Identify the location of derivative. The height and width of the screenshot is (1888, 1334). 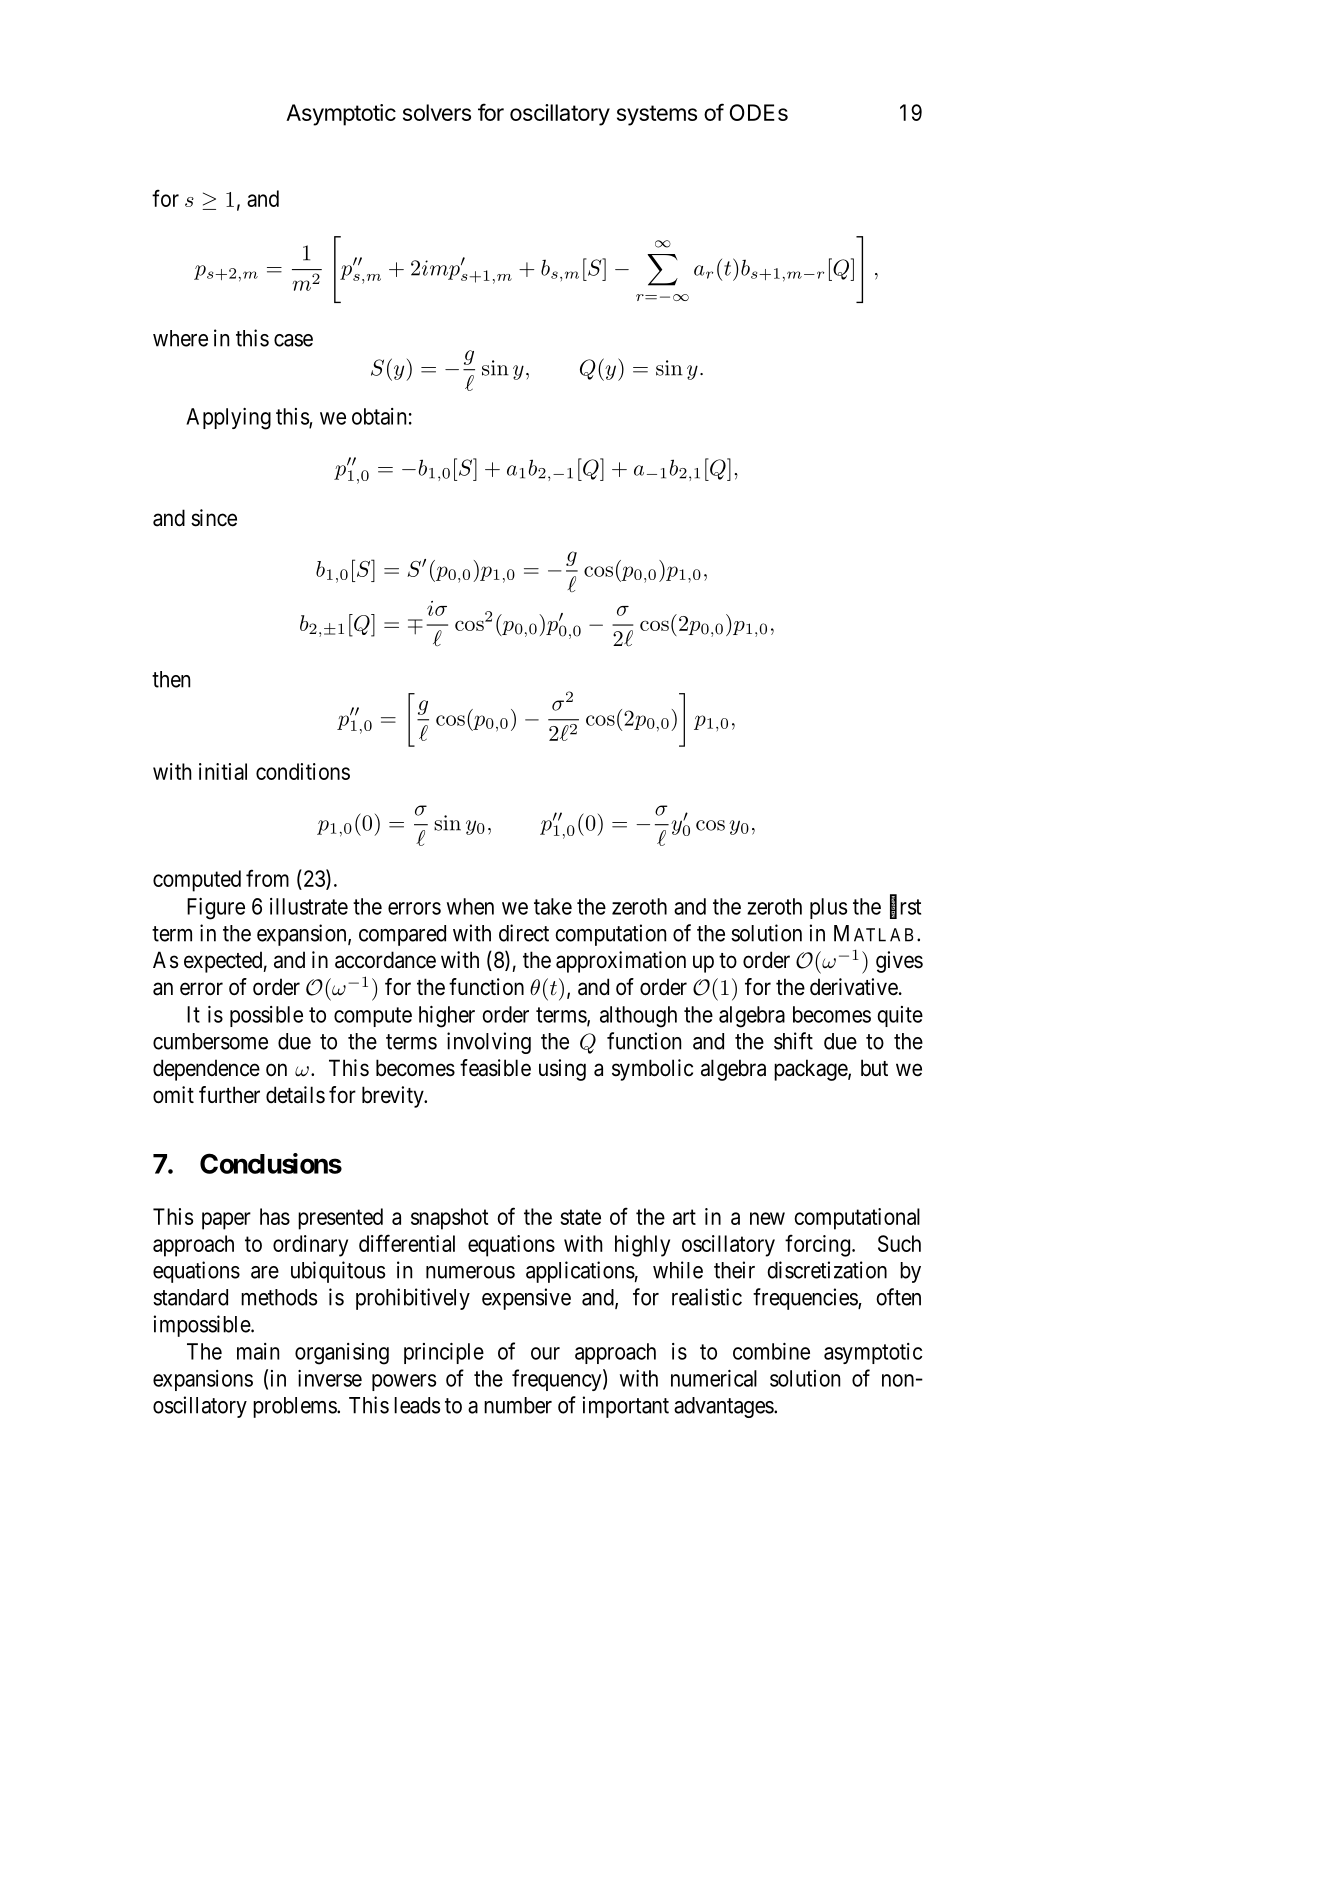
(854, 987).
